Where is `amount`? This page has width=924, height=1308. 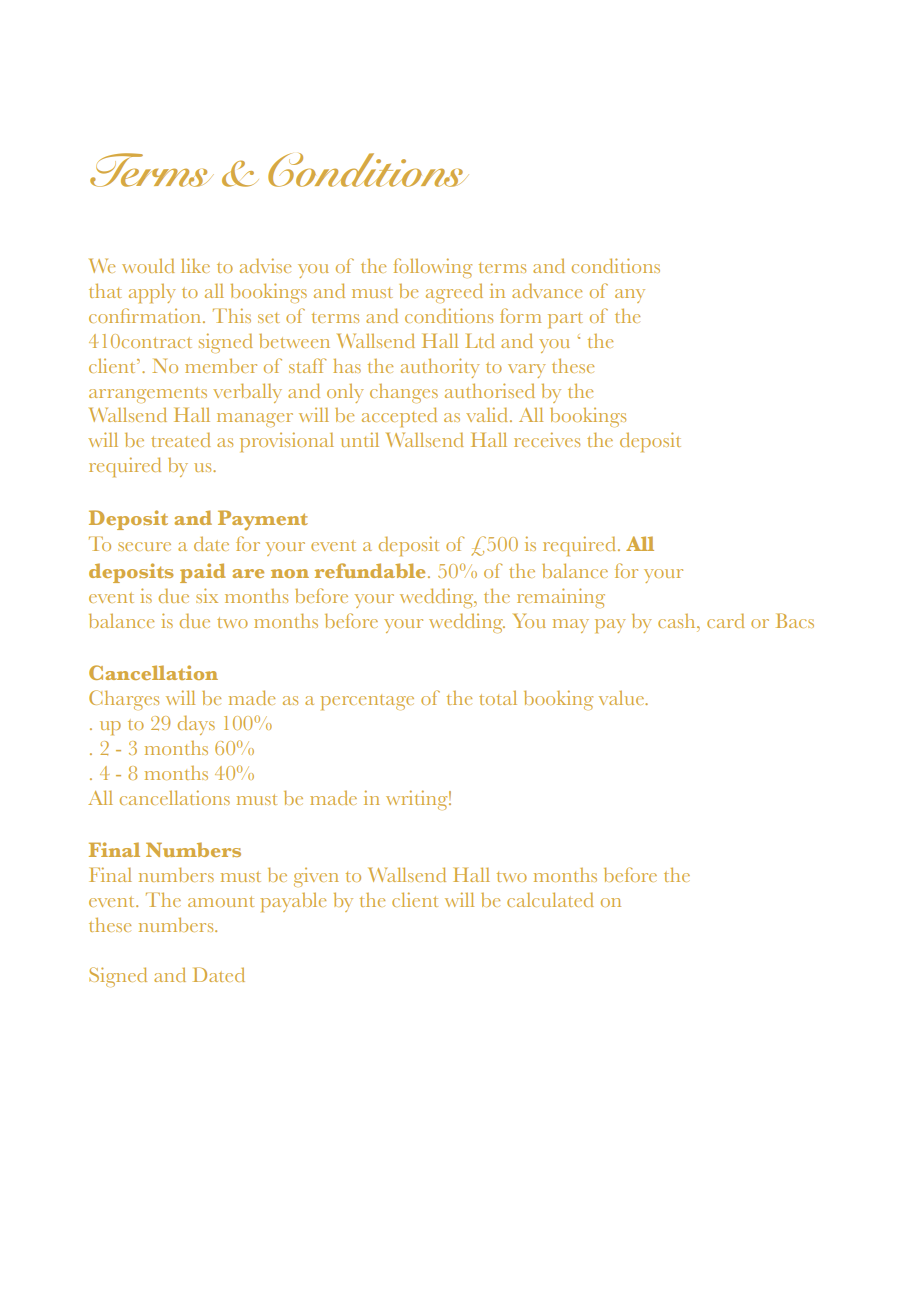 amount is located at coordinates (221, 901).
